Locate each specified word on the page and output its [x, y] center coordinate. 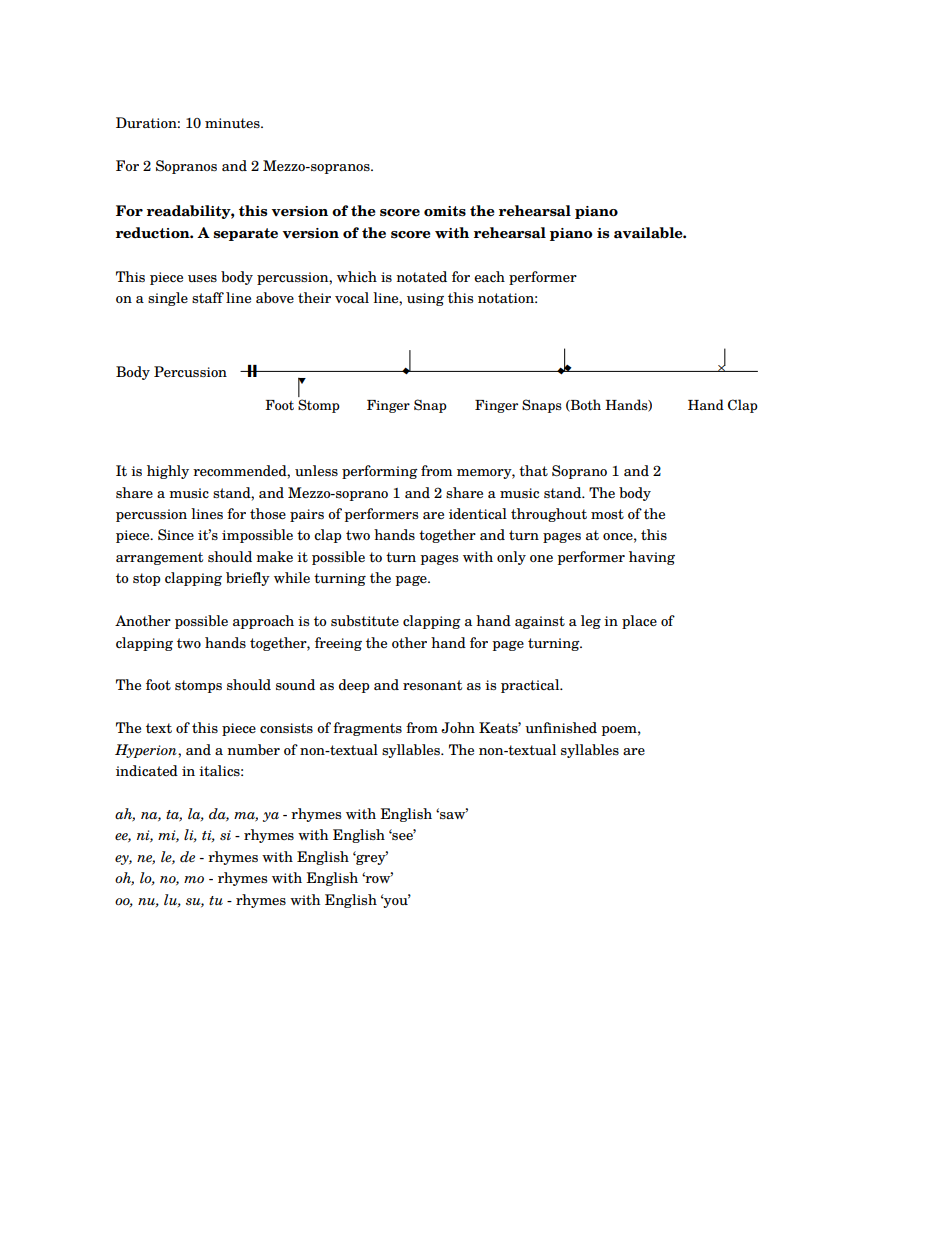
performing [380, 472]
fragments [367, 729]
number [253, 749]
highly [168, 472]
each [489, 276]
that [533, 470]
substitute [365, 621]
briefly [248, 579]
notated [421, 276]
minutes [233, 123]
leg [591, 622]
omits [445, 211]
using [425, 299]
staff [208, 297]
